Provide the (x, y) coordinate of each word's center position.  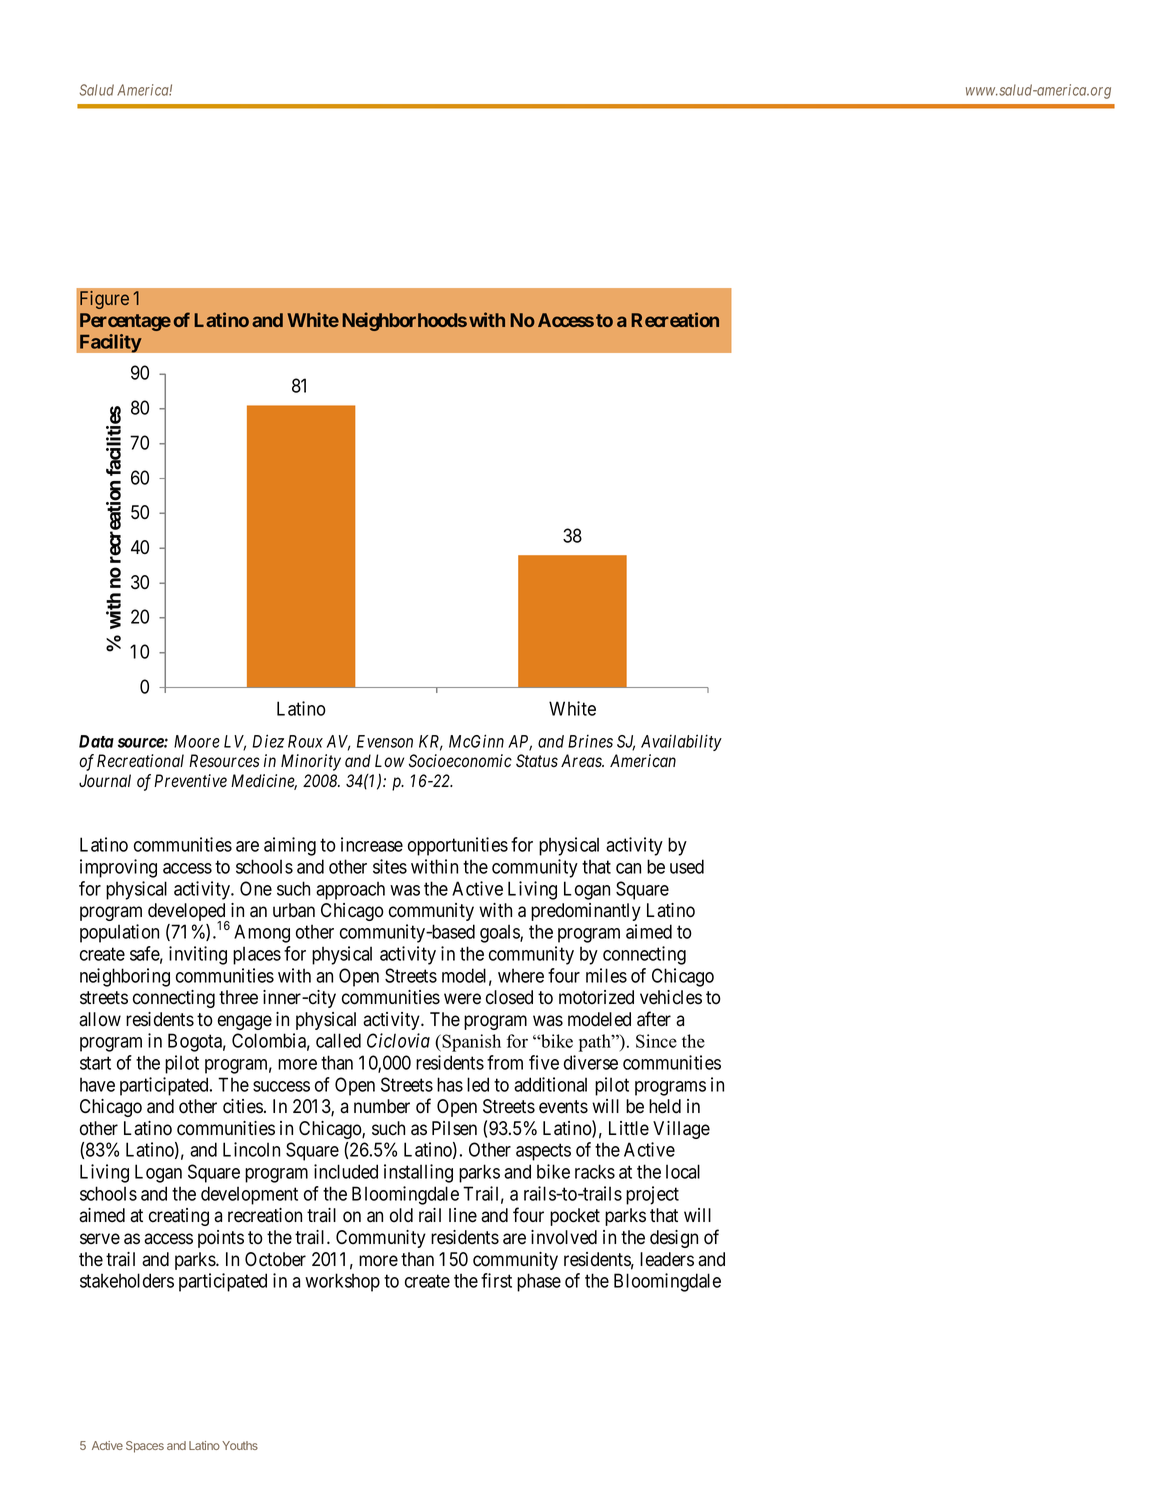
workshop (342, 1282)
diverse (591, 1062)
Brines (590, 741)
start (95, 1063)
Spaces (145, 1447)
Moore (197, 741)
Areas (582, 761)
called (338, 1040)
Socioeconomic (460, 761)
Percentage (125, 322)
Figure (104, 300)
